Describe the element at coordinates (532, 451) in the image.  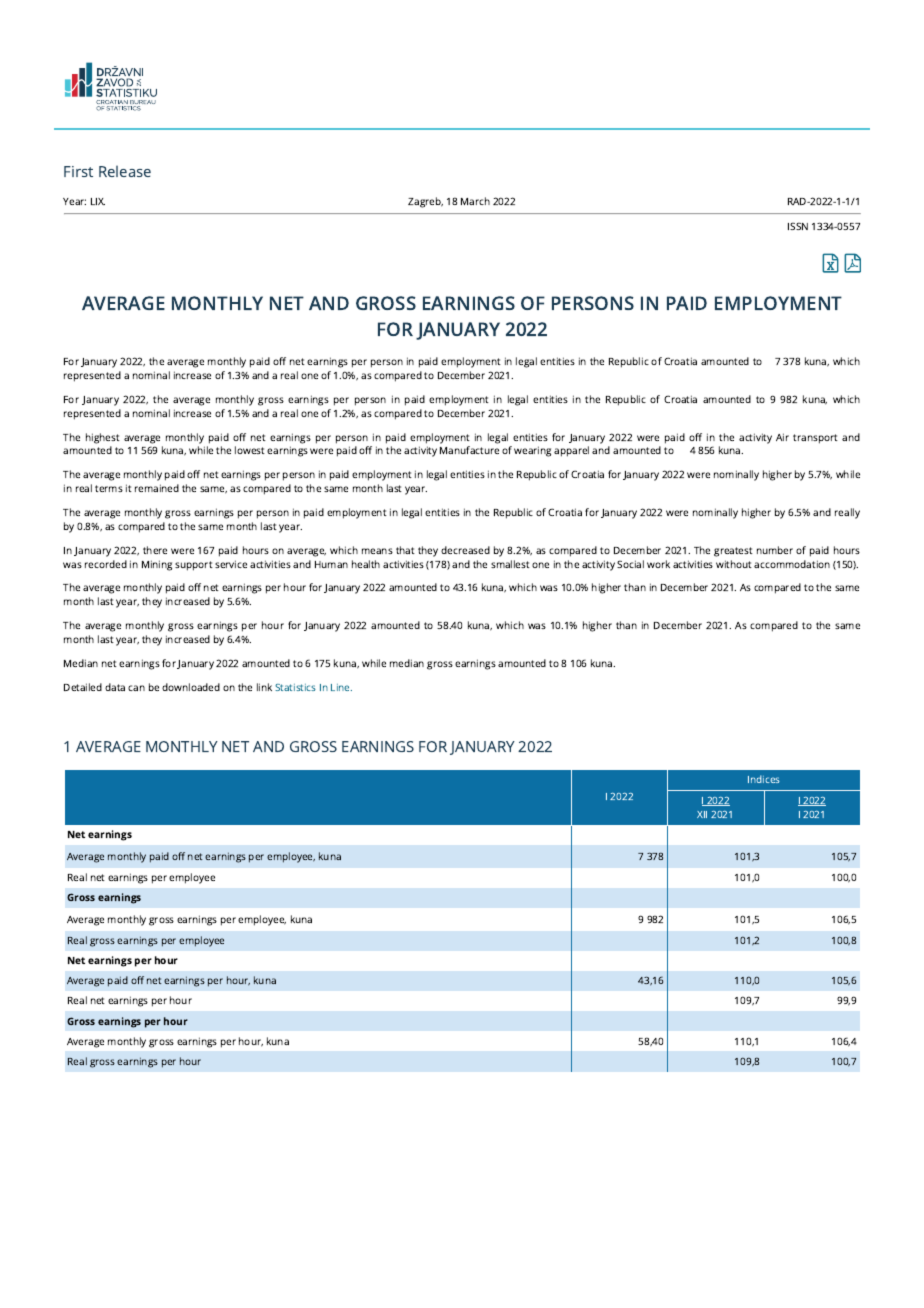
I see `wearing` at that location.
